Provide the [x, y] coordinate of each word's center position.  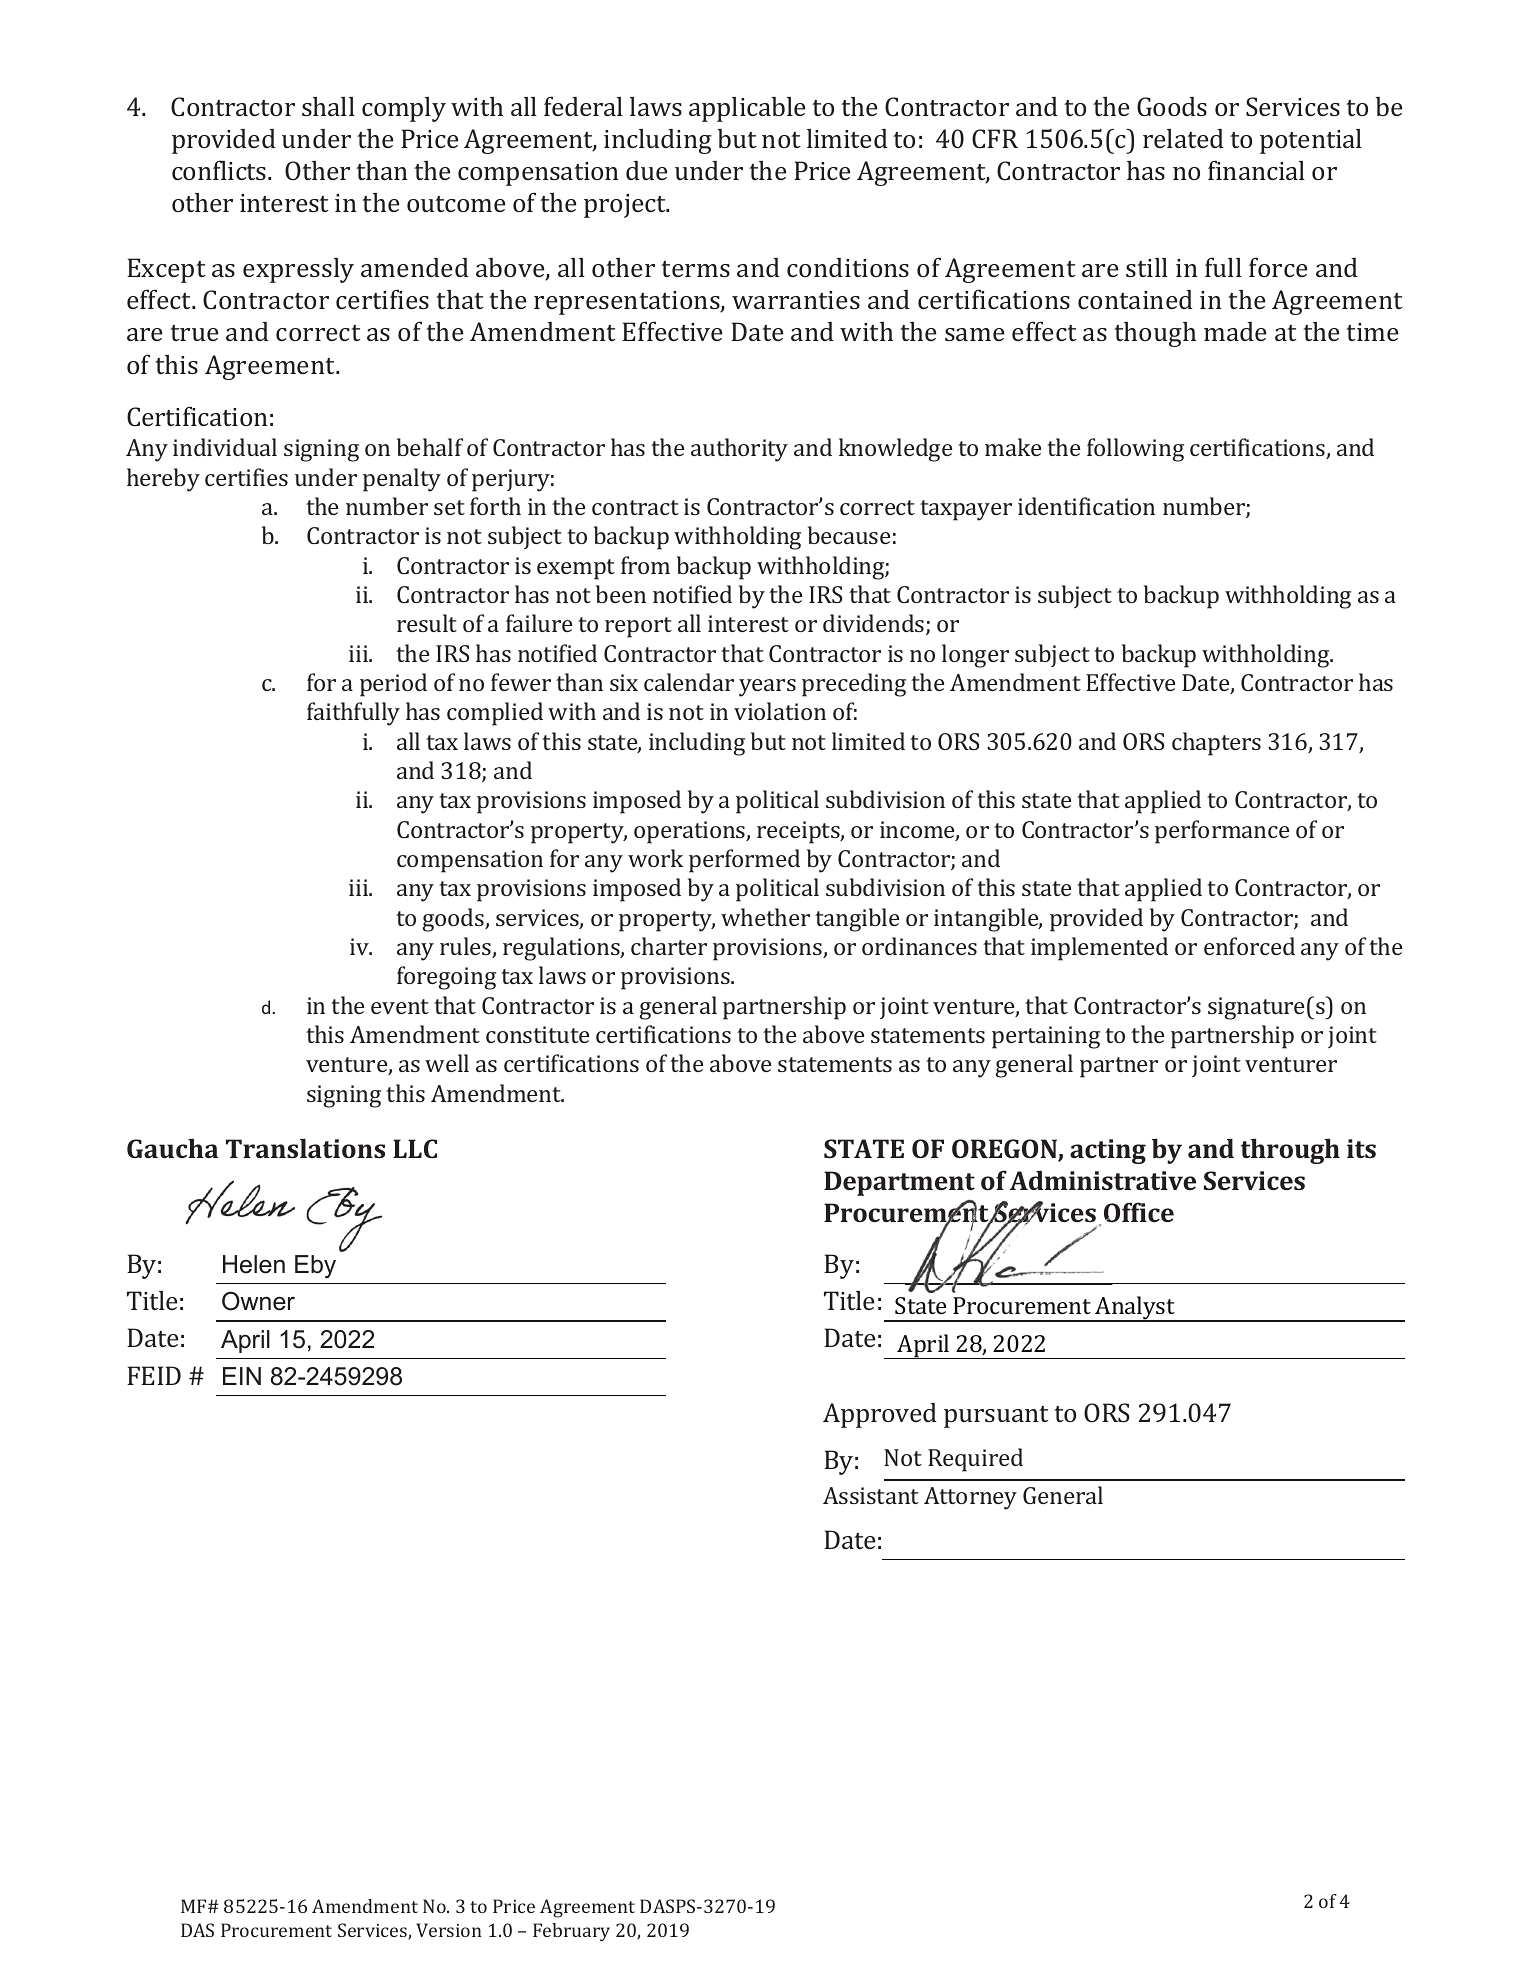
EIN [242, 1376]
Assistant [871, 1495]
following [1135, 450]
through [1290, 1151]
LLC [415, 1148]
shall [328, 106]
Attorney [970, 1498]
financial [1256, 170]
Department [899, 1183]
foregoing [446, 978]
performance [1222, 832]
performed [744, 861]
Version [449, 1930]
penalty [402, 480]
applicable [747, 109]
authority [739, 450]
